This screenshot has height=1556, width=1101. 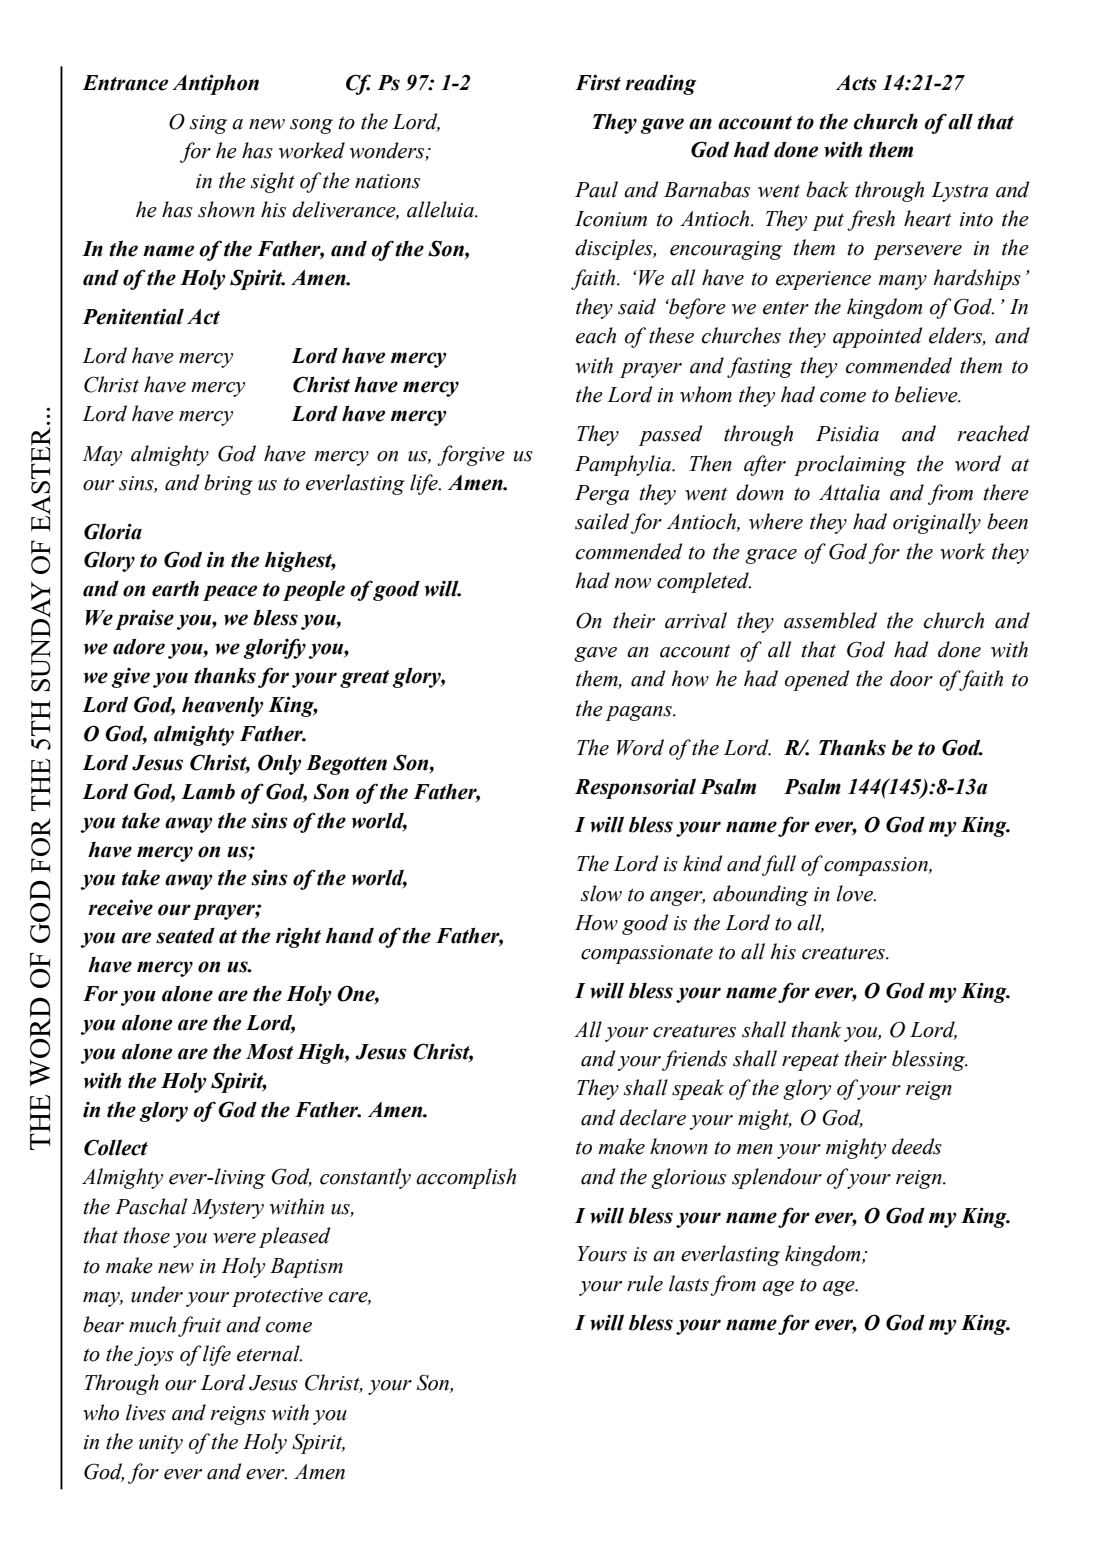 What do you see at coordinates (640, 713) in the screenshot?
I see `pagans` at bounding box center [640, 713].
